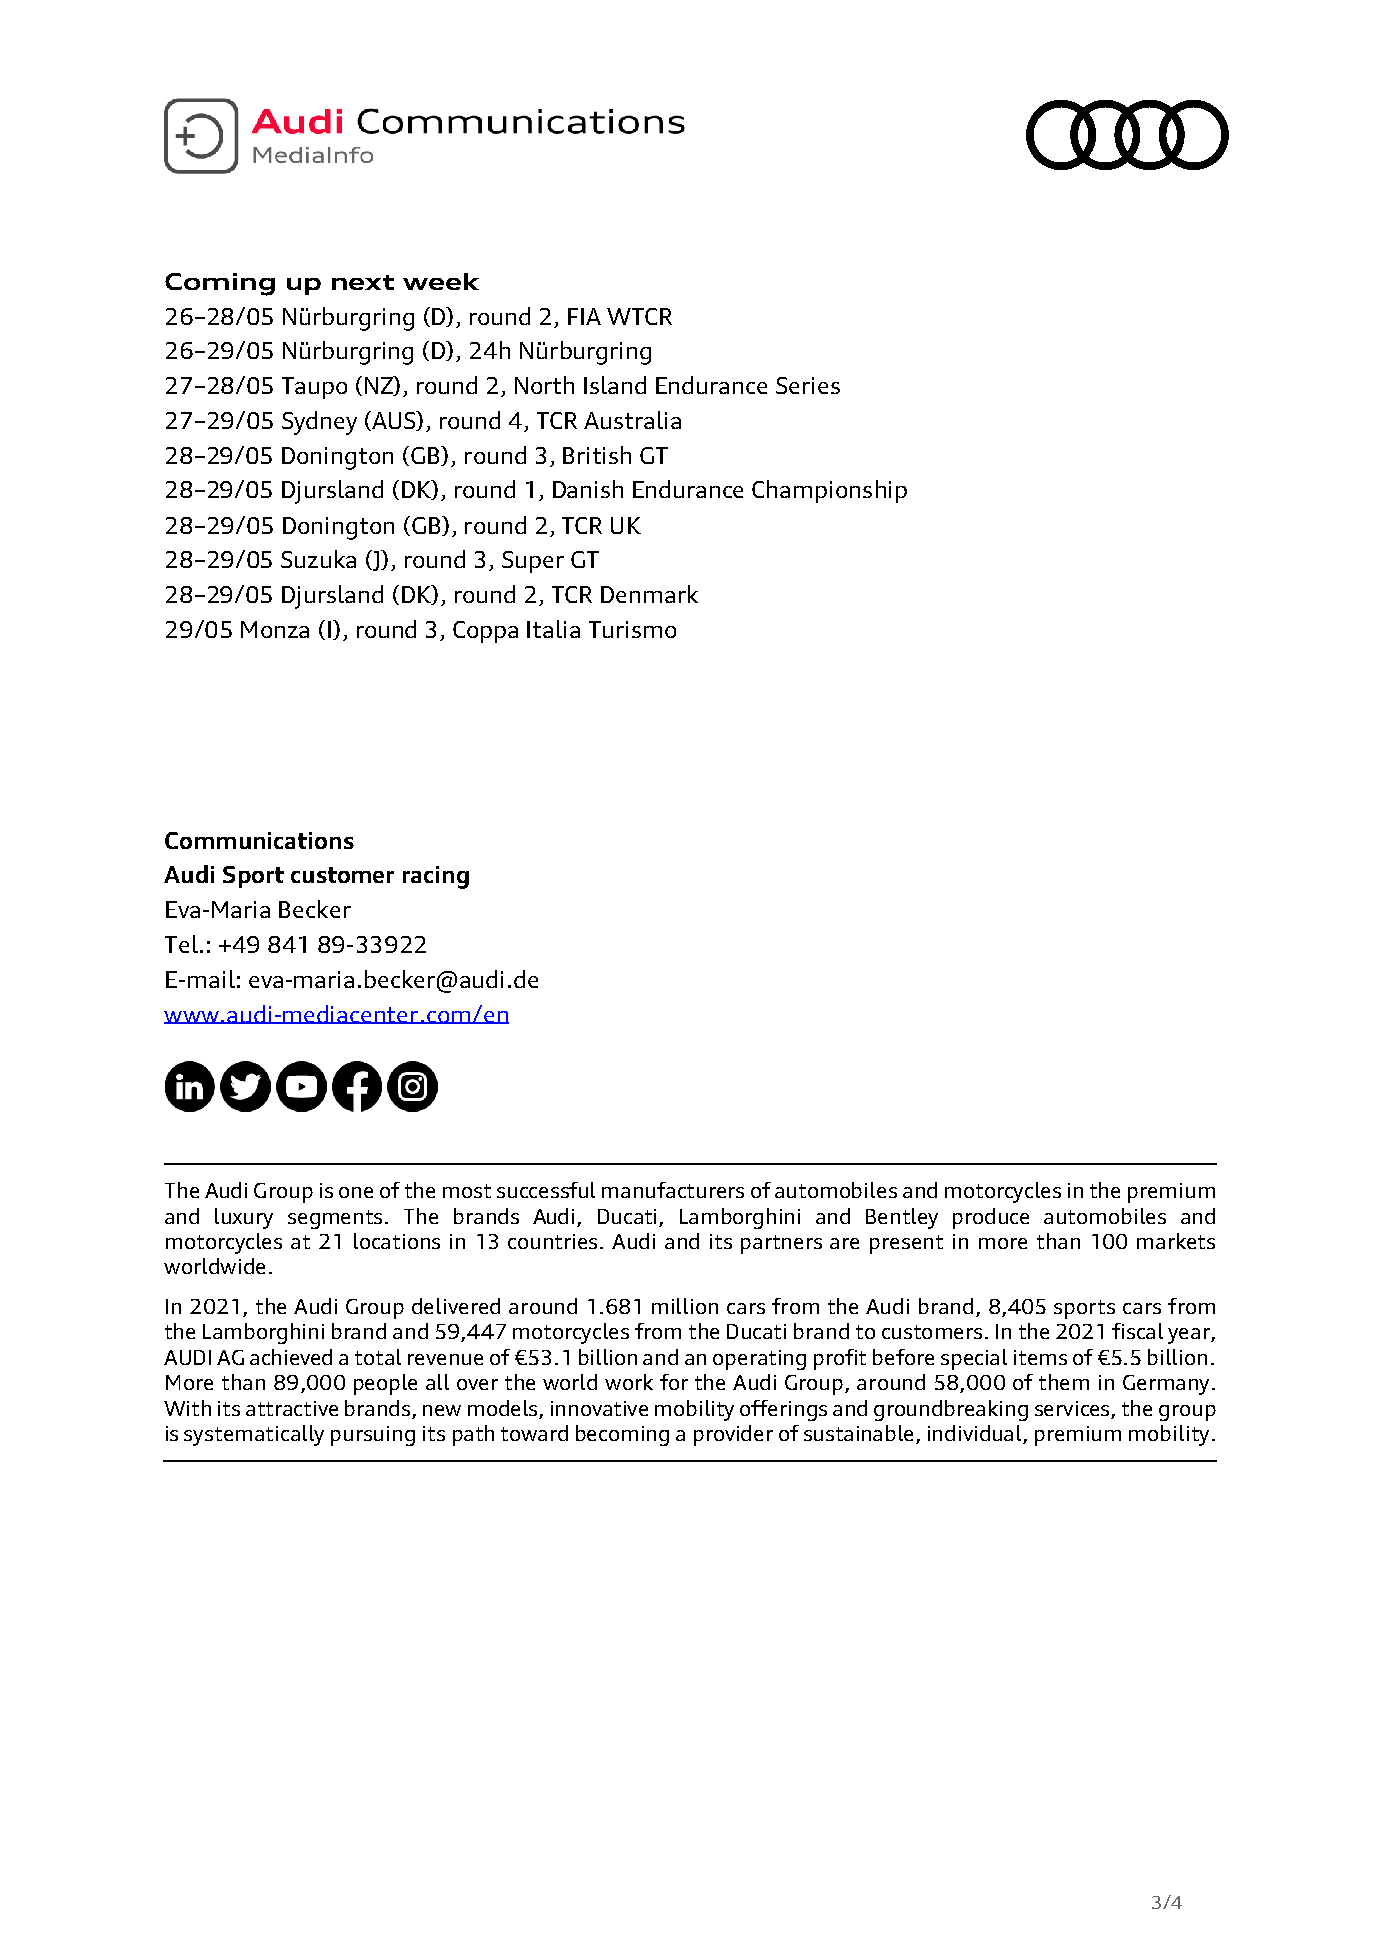 This screenshot has width=1381, height=1954. Describe the element at coordinates (584, 316) in the screenshot. I see `FIA` at that location.
